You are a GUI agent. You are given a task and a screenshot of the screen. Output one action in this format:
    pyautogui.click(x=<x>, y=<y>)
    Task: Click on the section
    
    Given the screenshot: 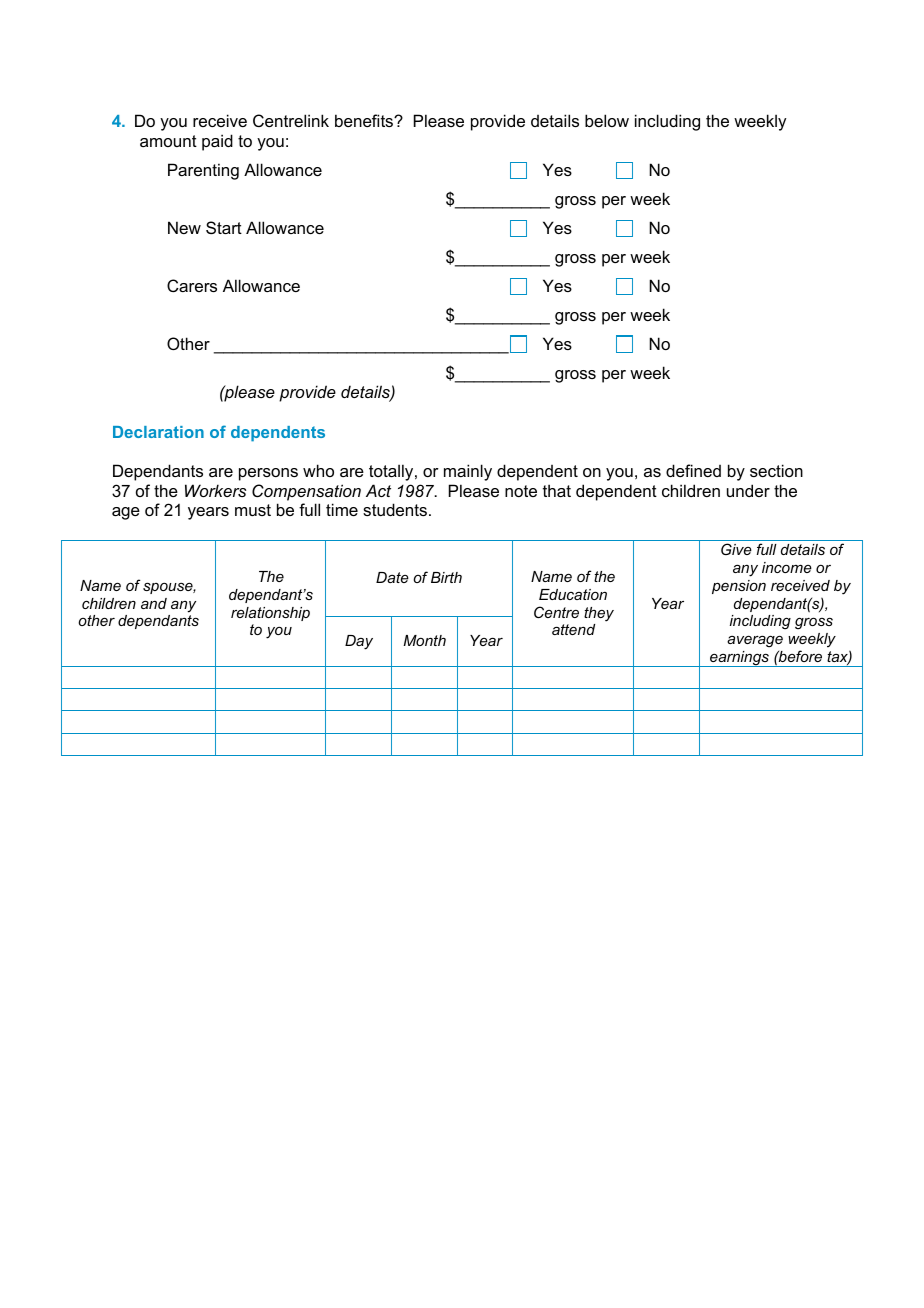 What is the action you would take?
    pyautogui.click(x=776, y=470)
